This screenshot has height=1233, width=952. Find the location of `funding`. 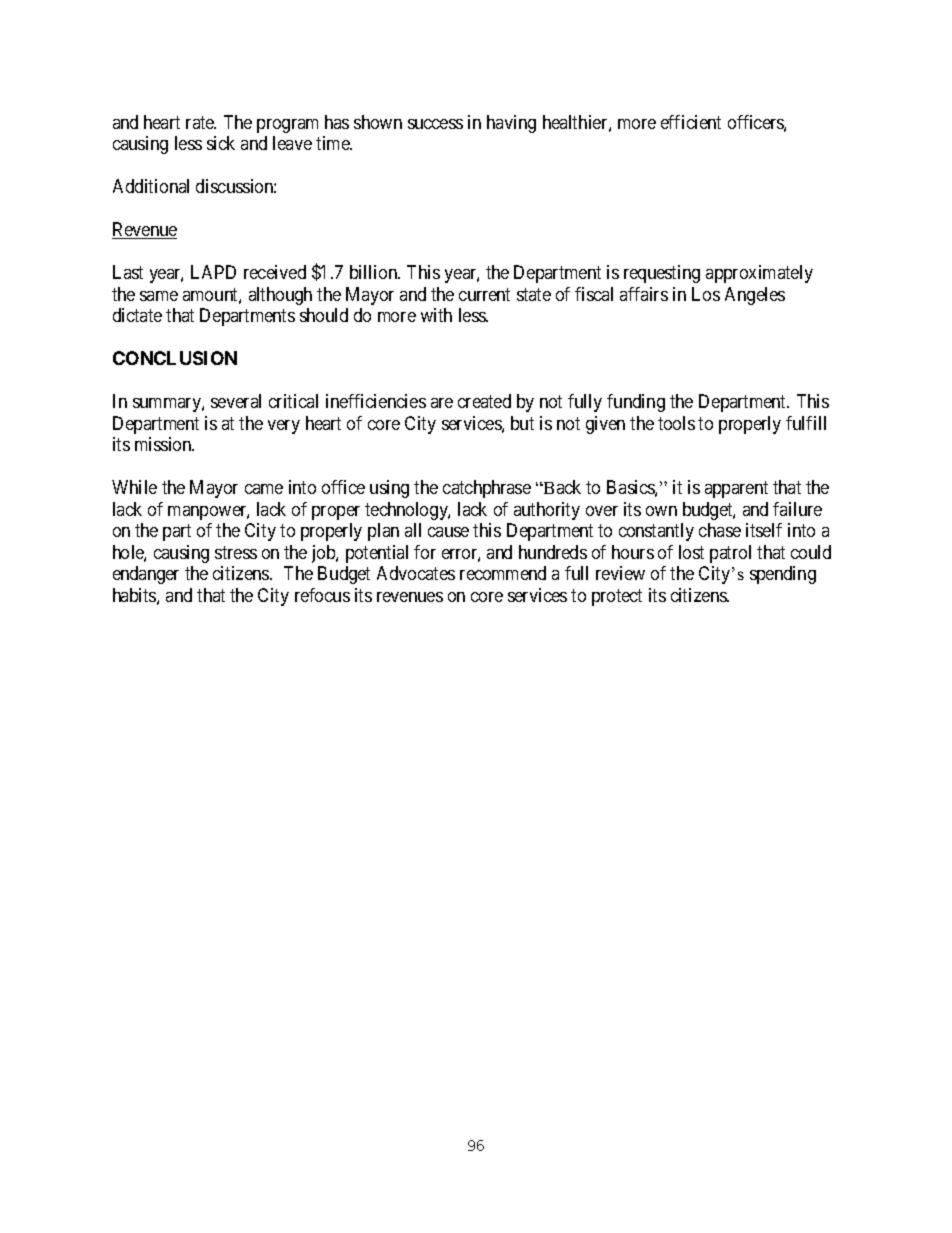

funding is located at coordinates (636, 403).
